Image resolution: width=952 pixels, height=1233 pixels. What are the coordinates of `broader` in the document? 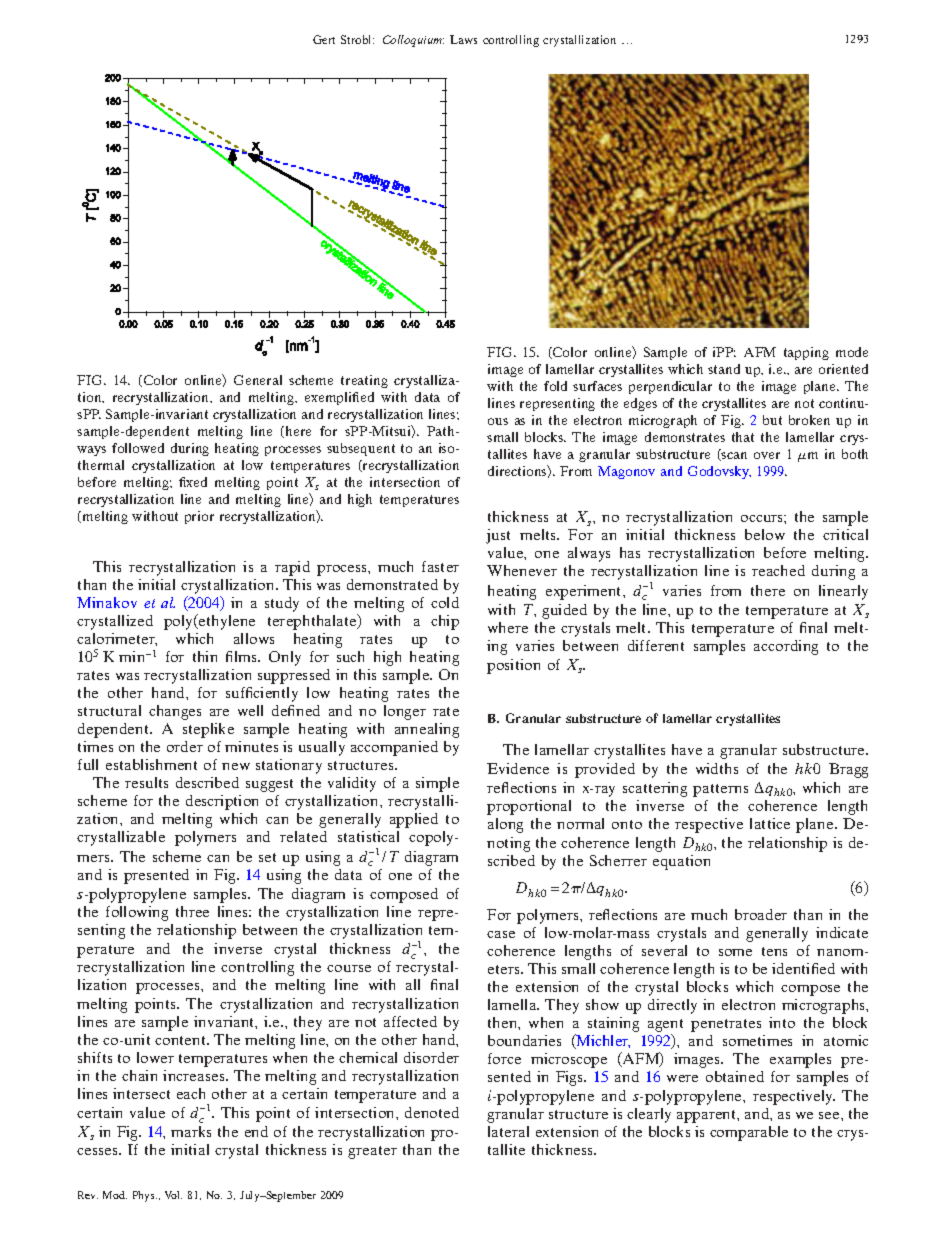 It's located at (761, 914).
